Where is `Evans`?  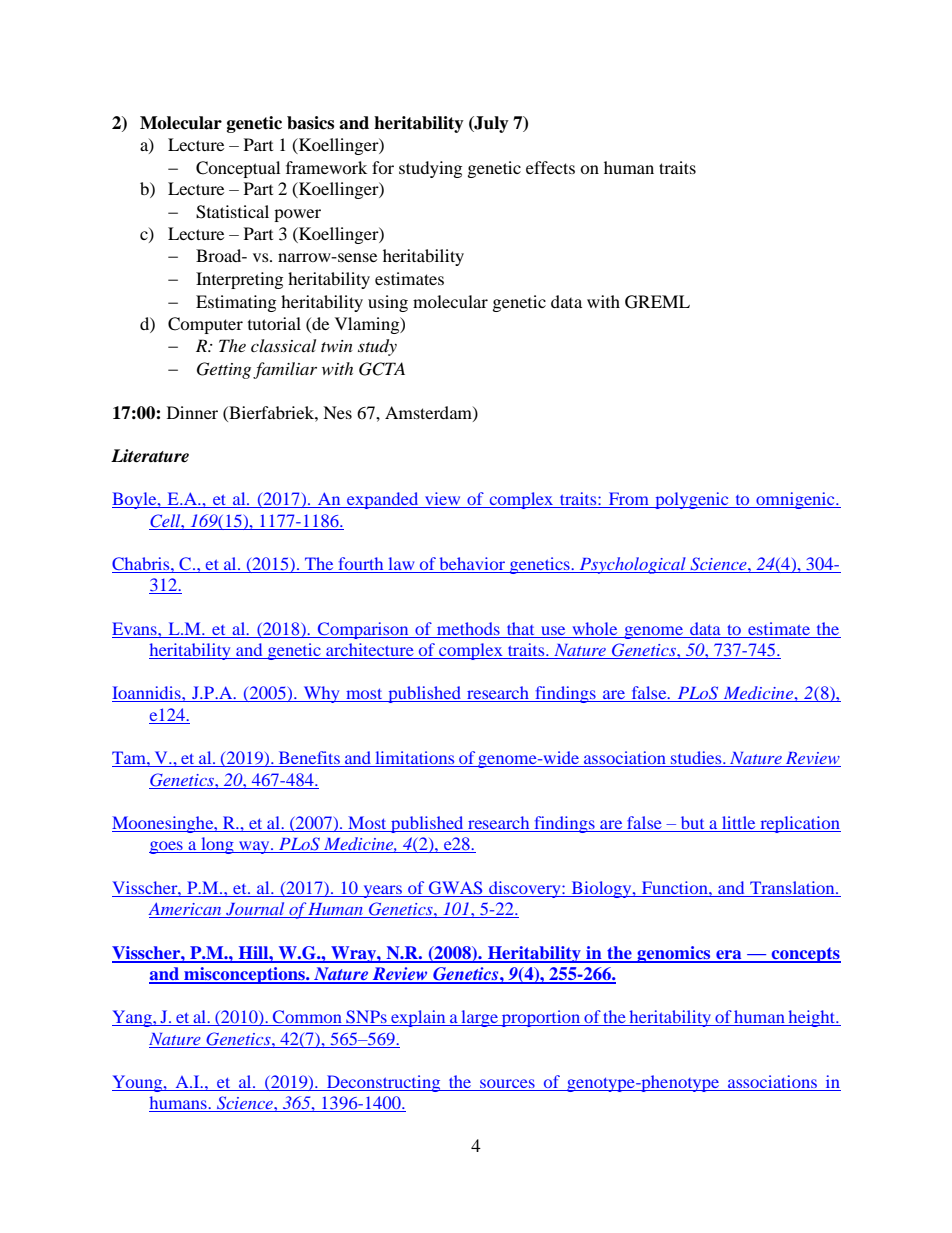 Evans is located at coordinates (135, 628).
